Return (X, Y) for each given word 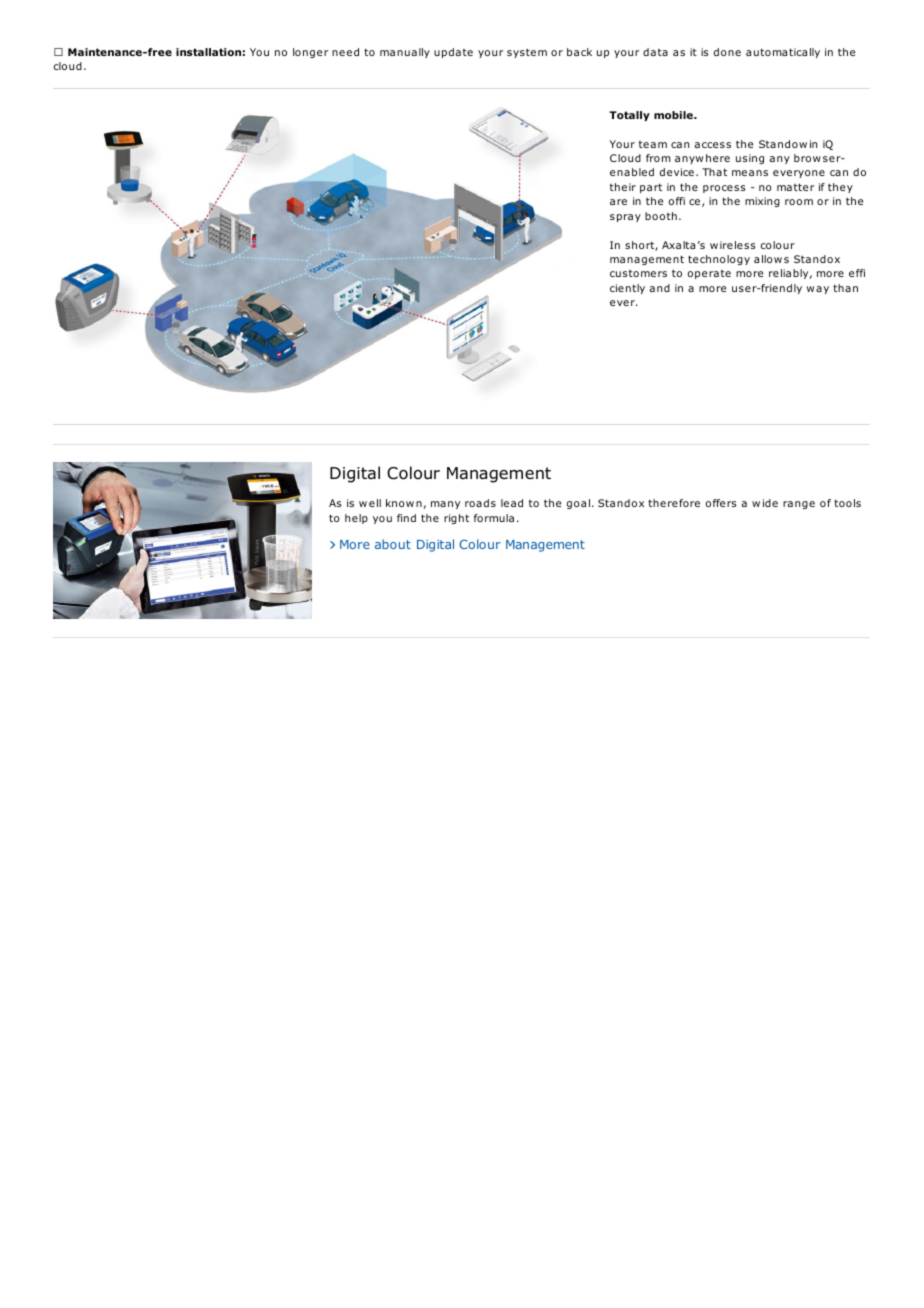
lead (512, 503)
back (579, 52)
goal (578, 504)
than (845, 288)
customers (638, 273)
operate (709, 274)
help (356, 519)
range (799, 505)
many (445, 505)
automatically (783, 53)
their (623, 187)
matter (795, 187)
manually (405, 53)
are (618, 202)
